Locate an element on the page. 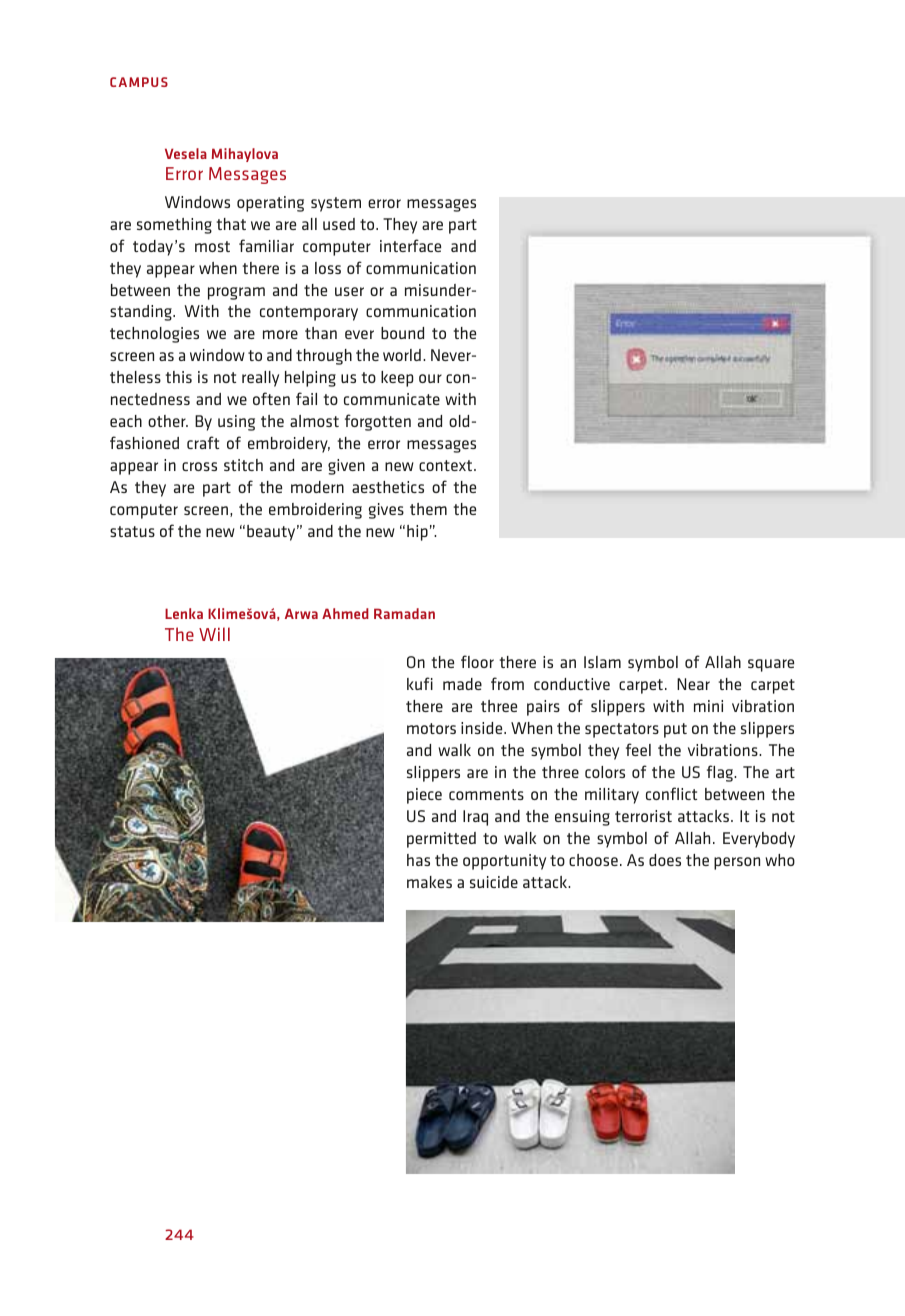  CAMPUS is located at coordinates (139, 82).
